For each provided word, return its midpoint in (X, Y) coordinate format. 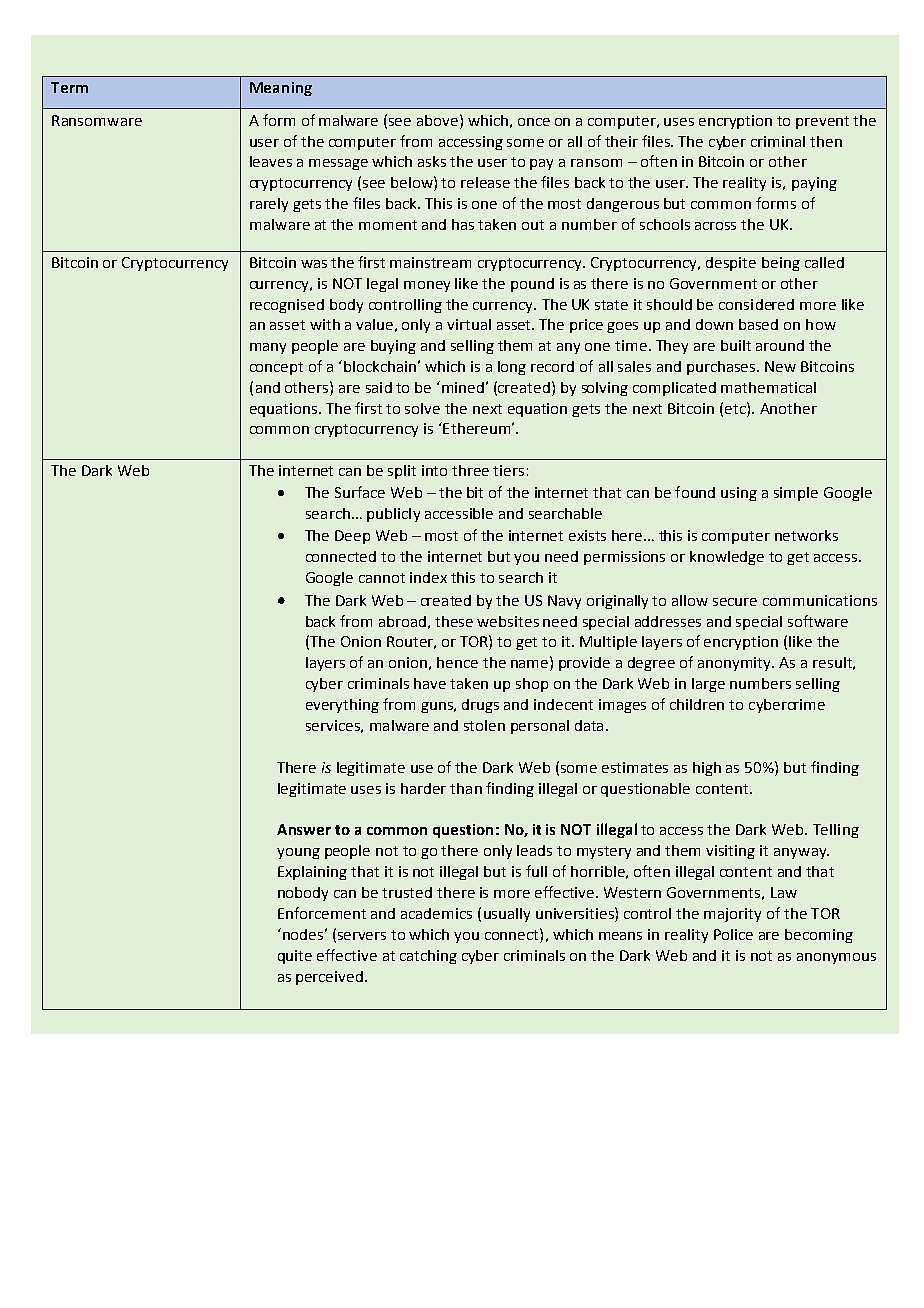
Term (69, 87)
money (427, 286)
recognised (287, 306)
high (707, 769)
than (466, 788)
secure (735, 602)
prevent (822, 122)
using (739, 494)
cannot (382, 578)
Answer (304, 829)
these (454, 621)
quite (295, 957)
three (470, 470)
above (437, 120)
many (268, 348)
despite (731, 264)
